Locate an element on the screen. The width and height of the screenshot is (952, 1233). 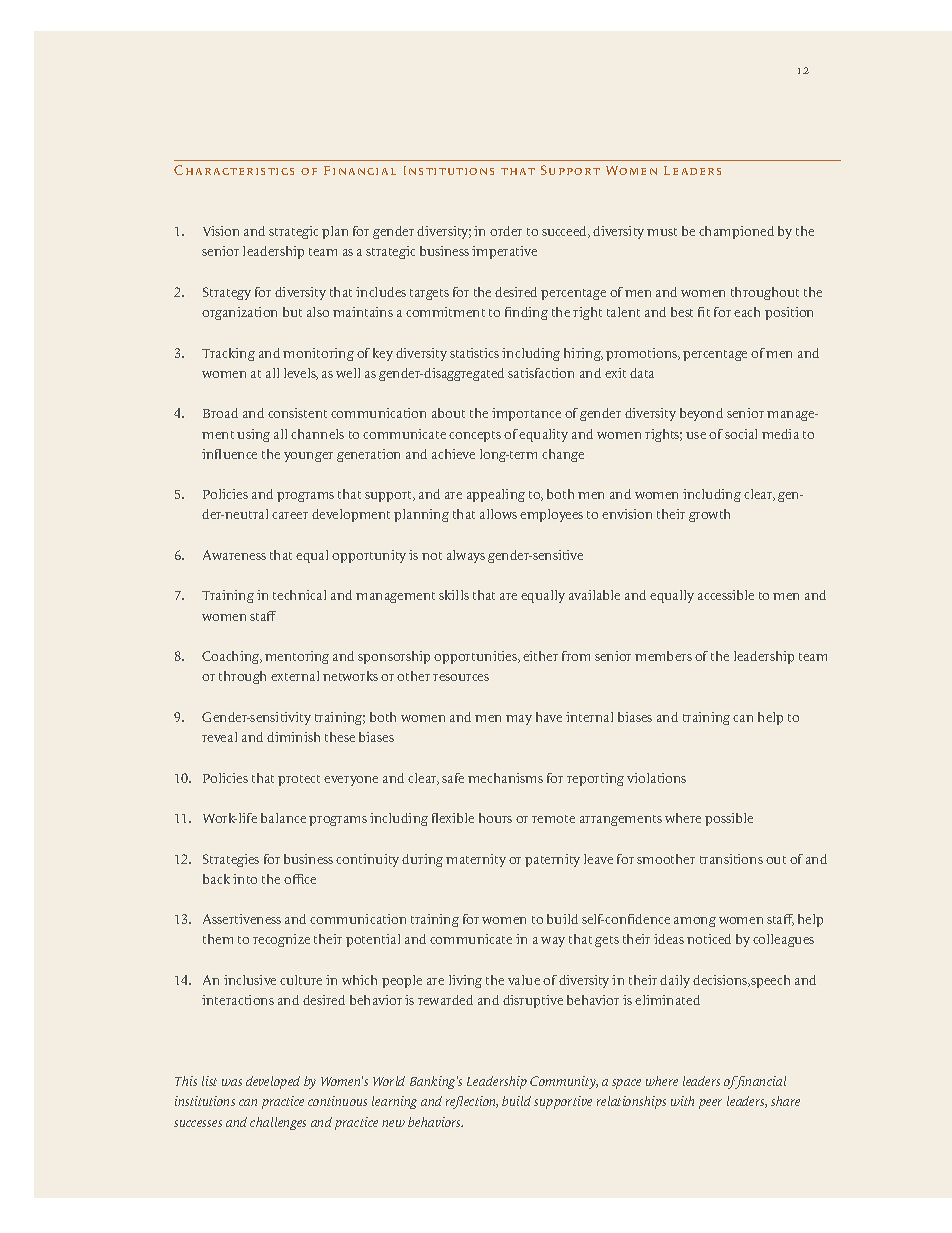
hours is located at coordinates (495, 818).
